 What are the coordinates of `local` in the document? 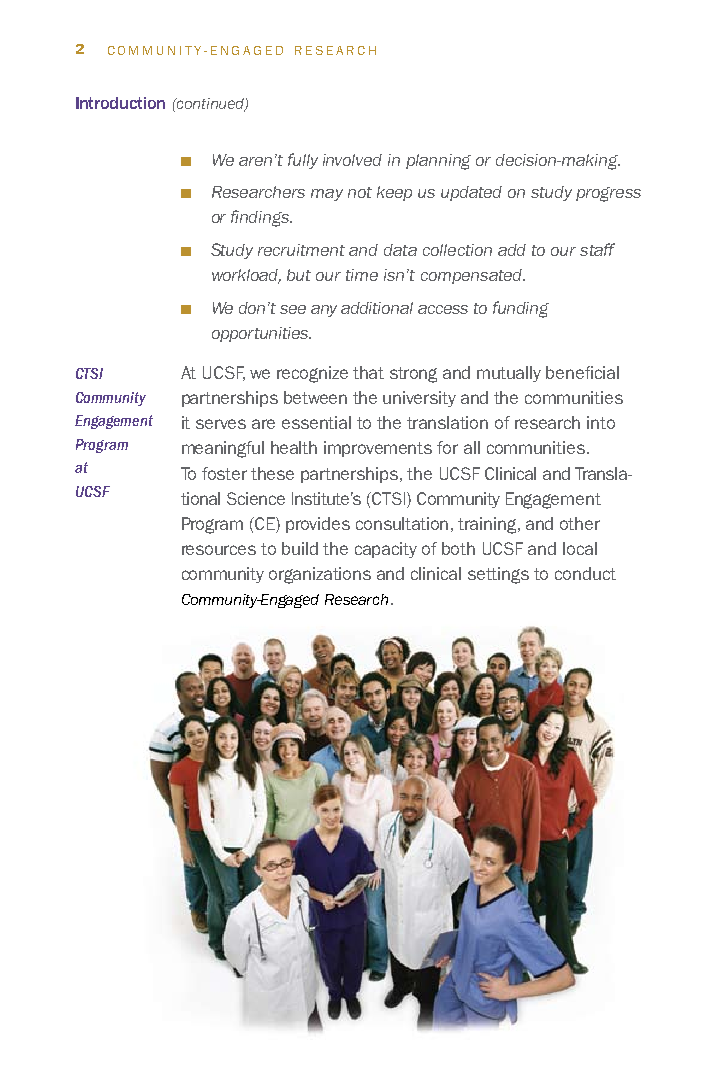 It's located at (580, 548).
